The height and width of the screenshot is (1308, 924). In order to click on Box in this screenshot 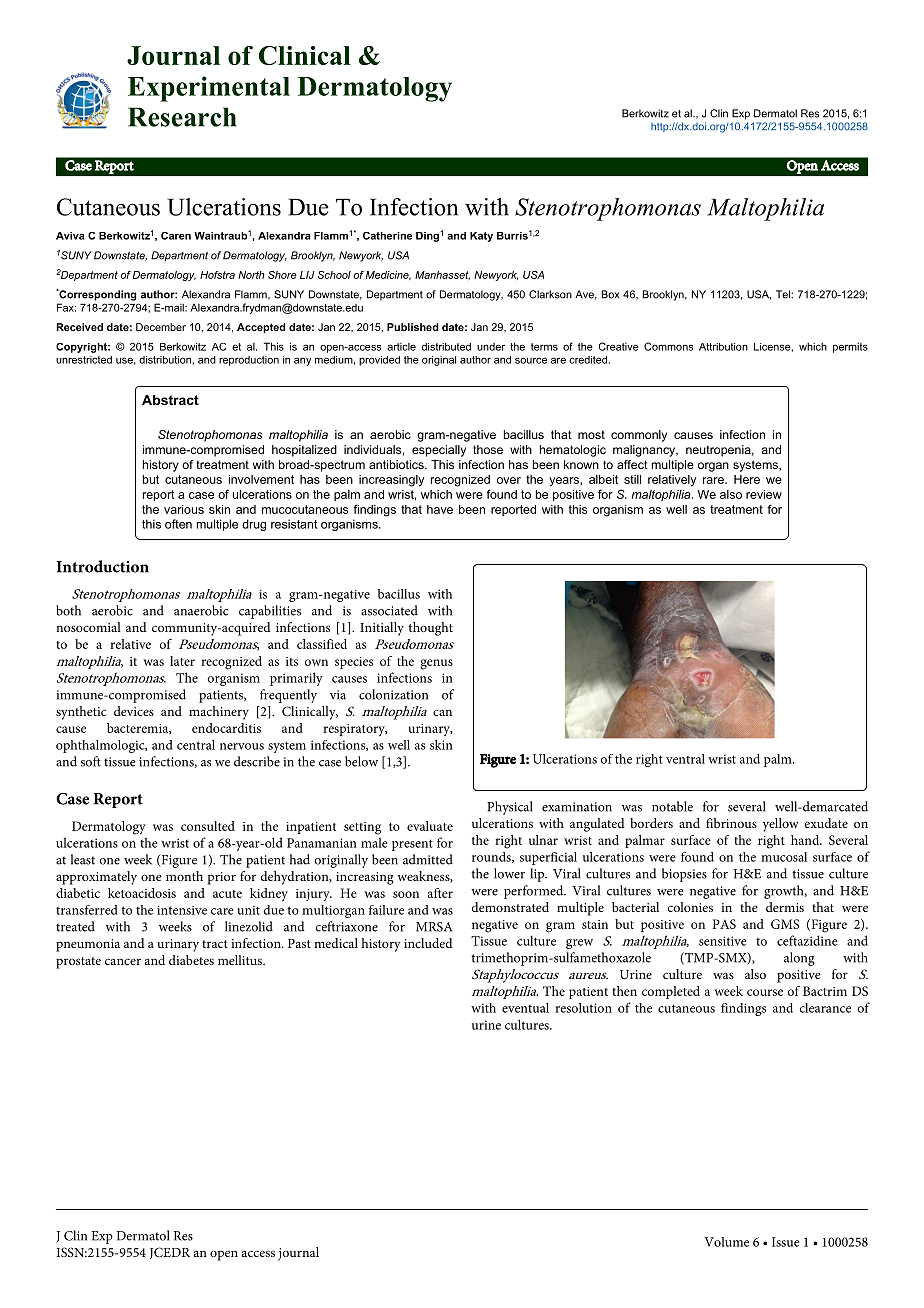, I will do `click(610, 294)`.
